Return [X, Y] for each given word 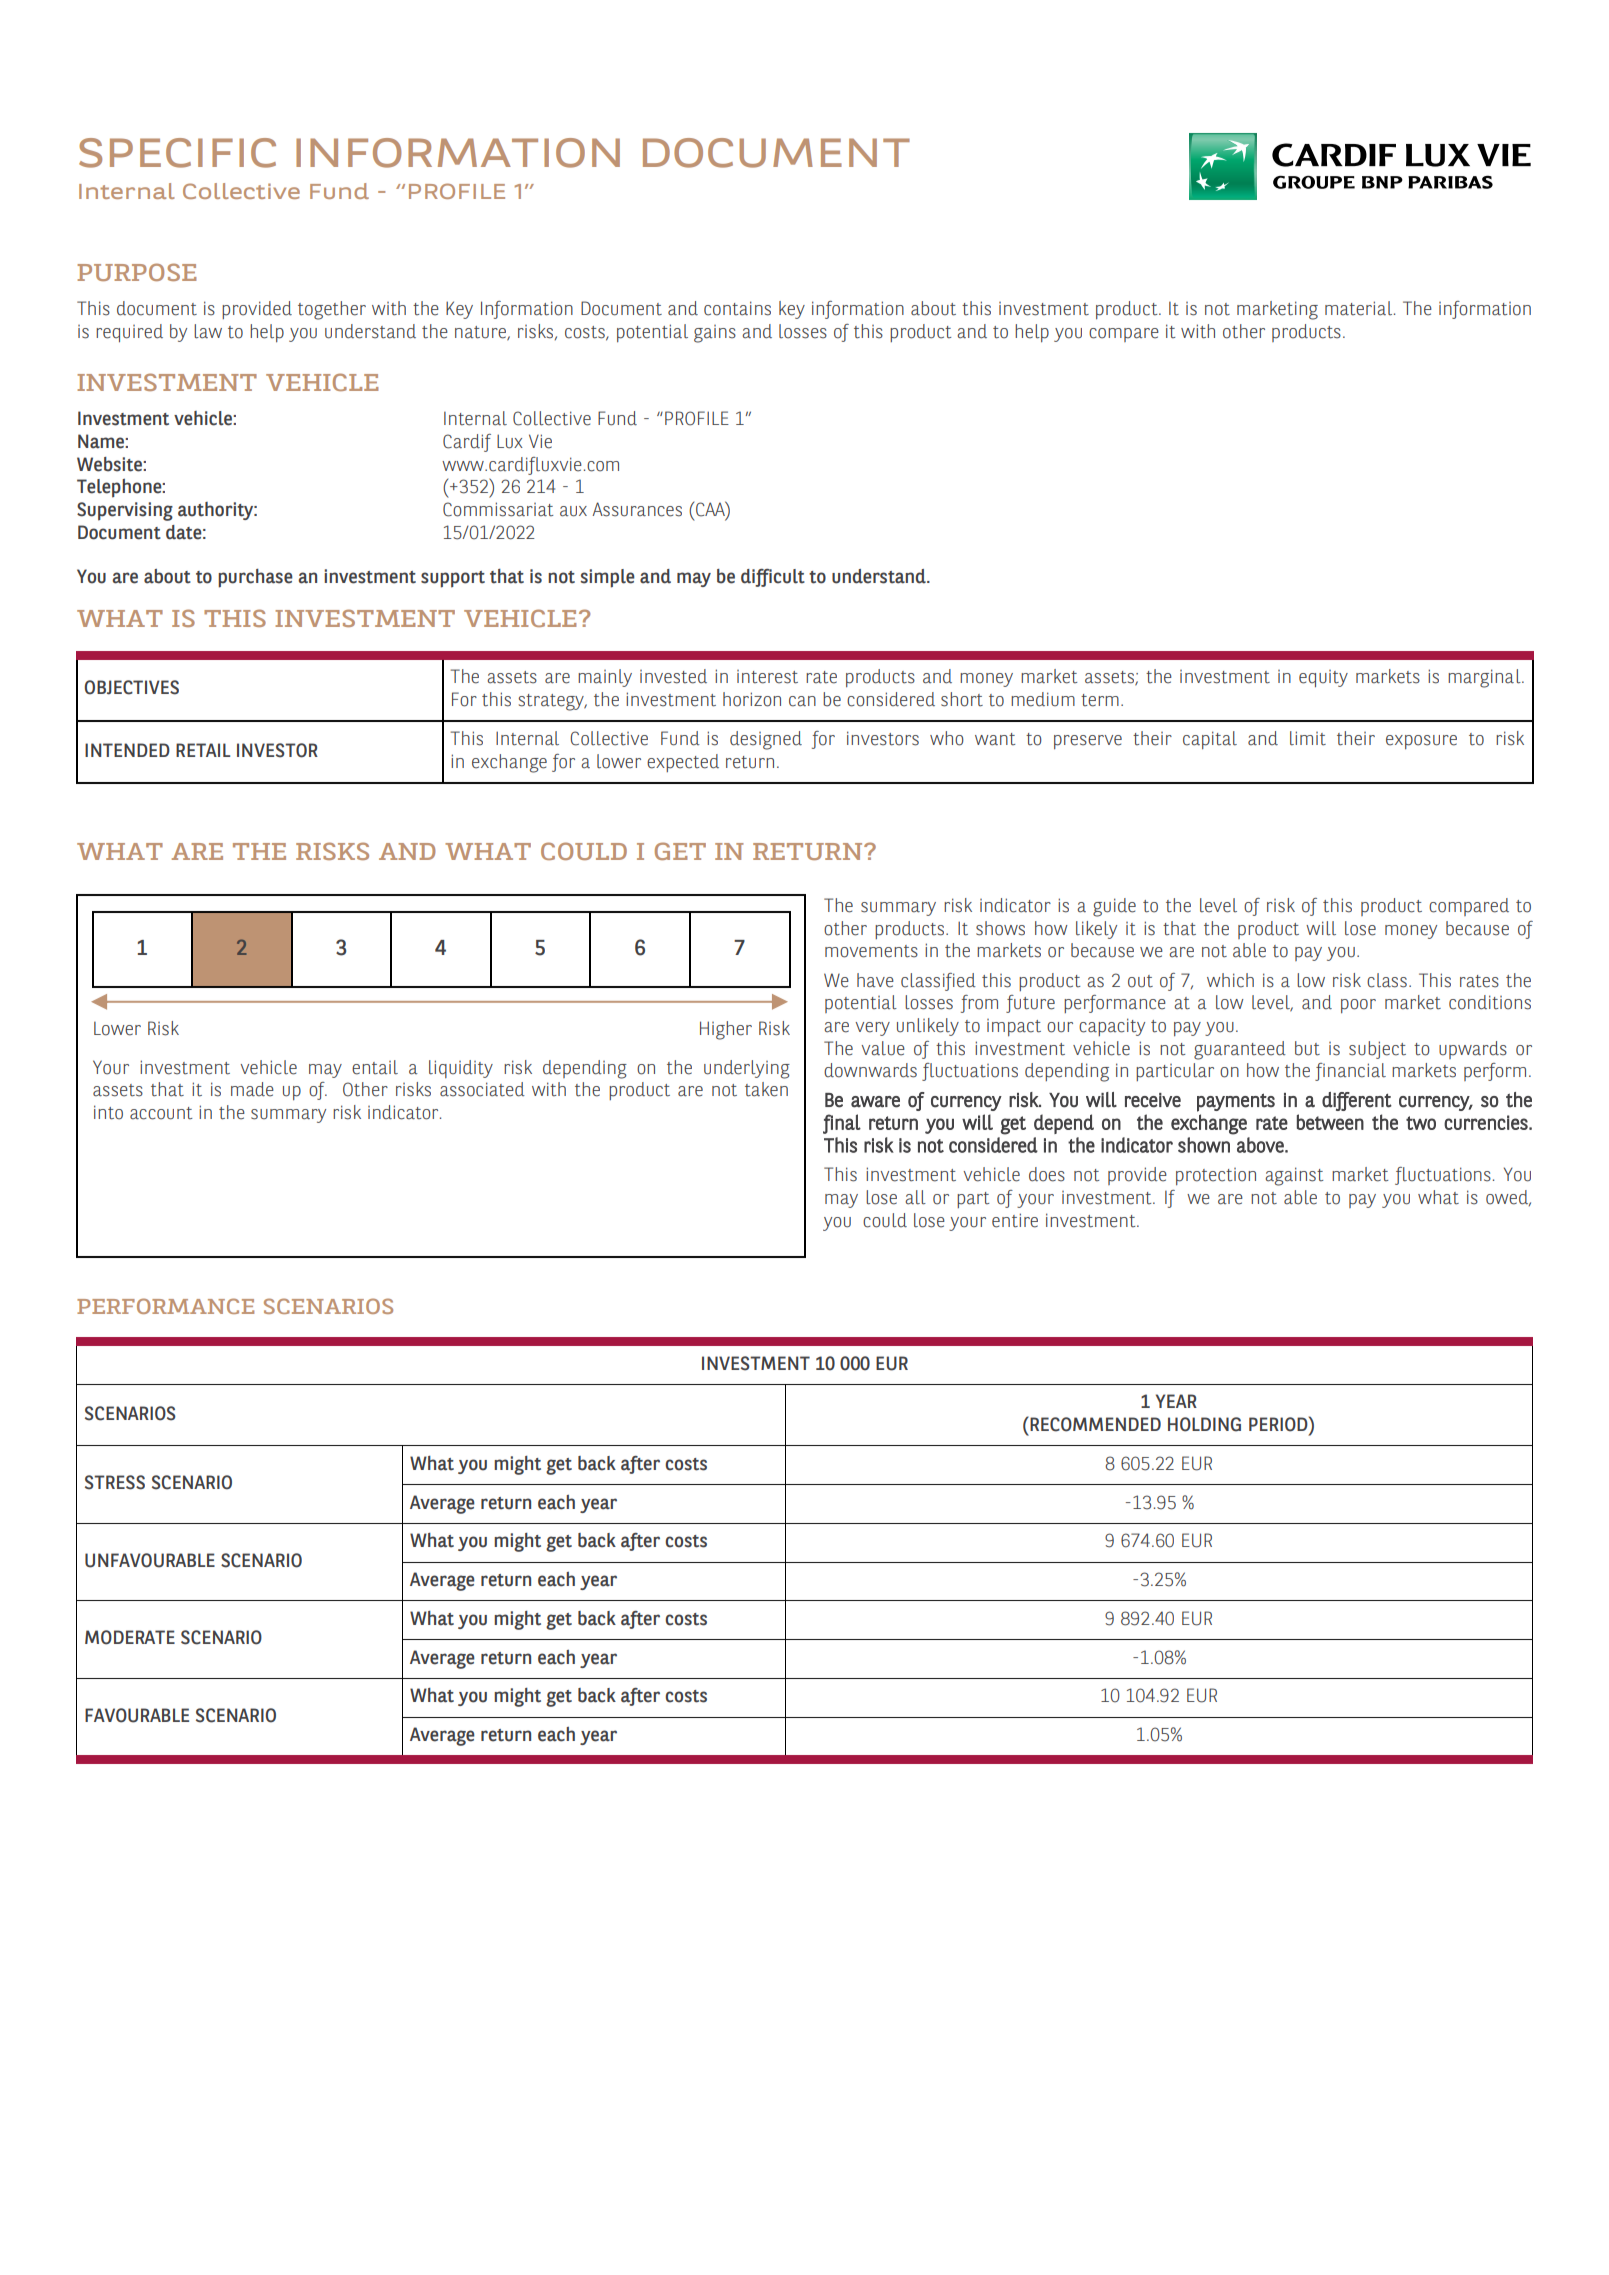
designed [766, 740]
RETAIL [203, 750]
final [842, 1124]
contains [737, 308]
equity [1323, 678]
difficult [773, 578]
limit [1308, 738]
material [1360, 308]
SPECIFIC [177, 153]
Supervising [125, 511]
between [1330, 1122]
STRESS [115, 1482]
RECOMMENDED [1094, 1424]
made [252, 1089]
